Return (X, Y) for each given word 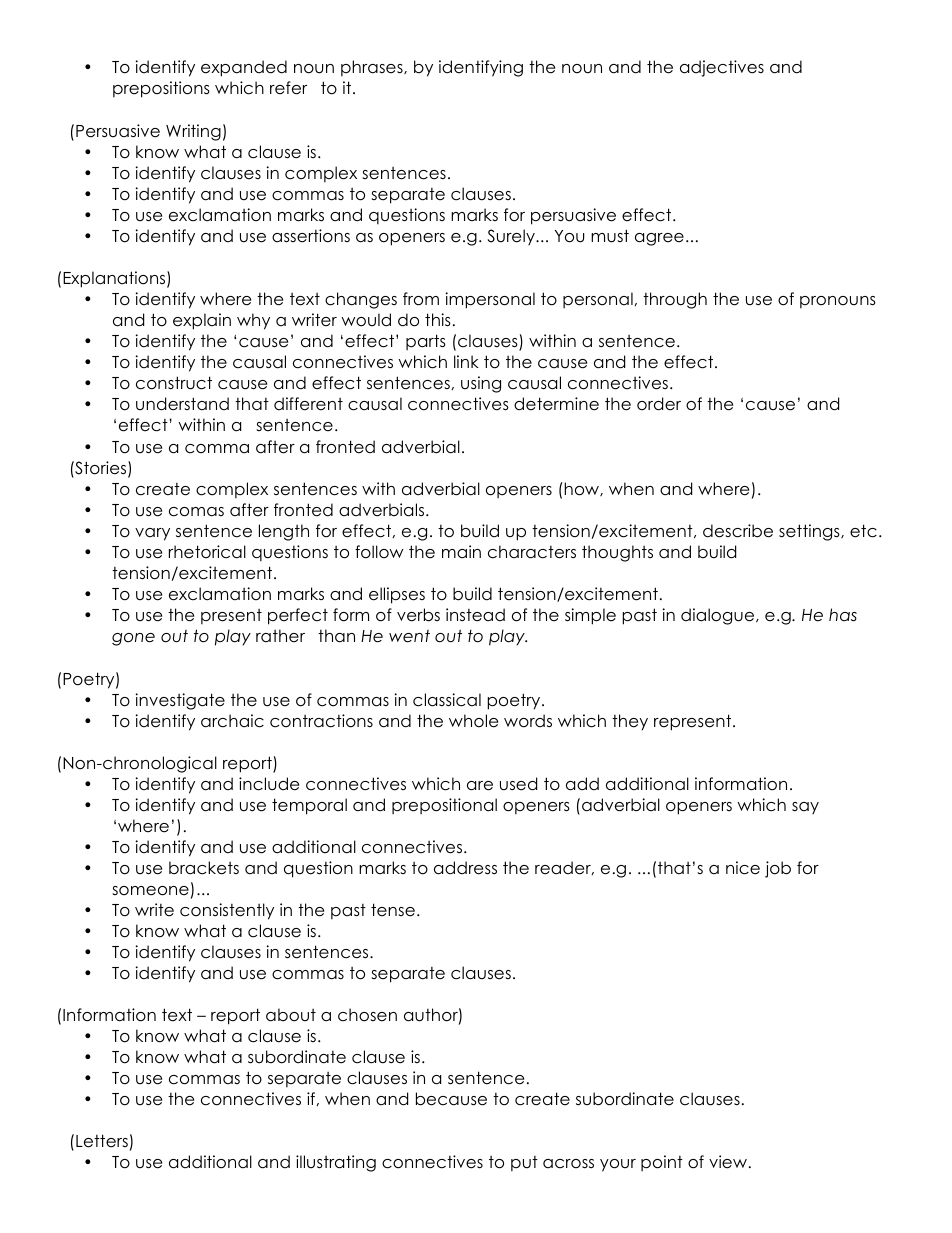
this (438, 320)
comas (196, 512)
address (465, 868)
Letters (102, 1141)
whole (473, 721)
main (461, 552)
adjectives (722, 68)
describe (738, 531)
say (805, 808)
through (675, 300)
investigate (180, 701)
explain (202, 321)
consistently (227, 911)
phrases (373, 68)
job (778, 869)
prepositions (161, 89)
